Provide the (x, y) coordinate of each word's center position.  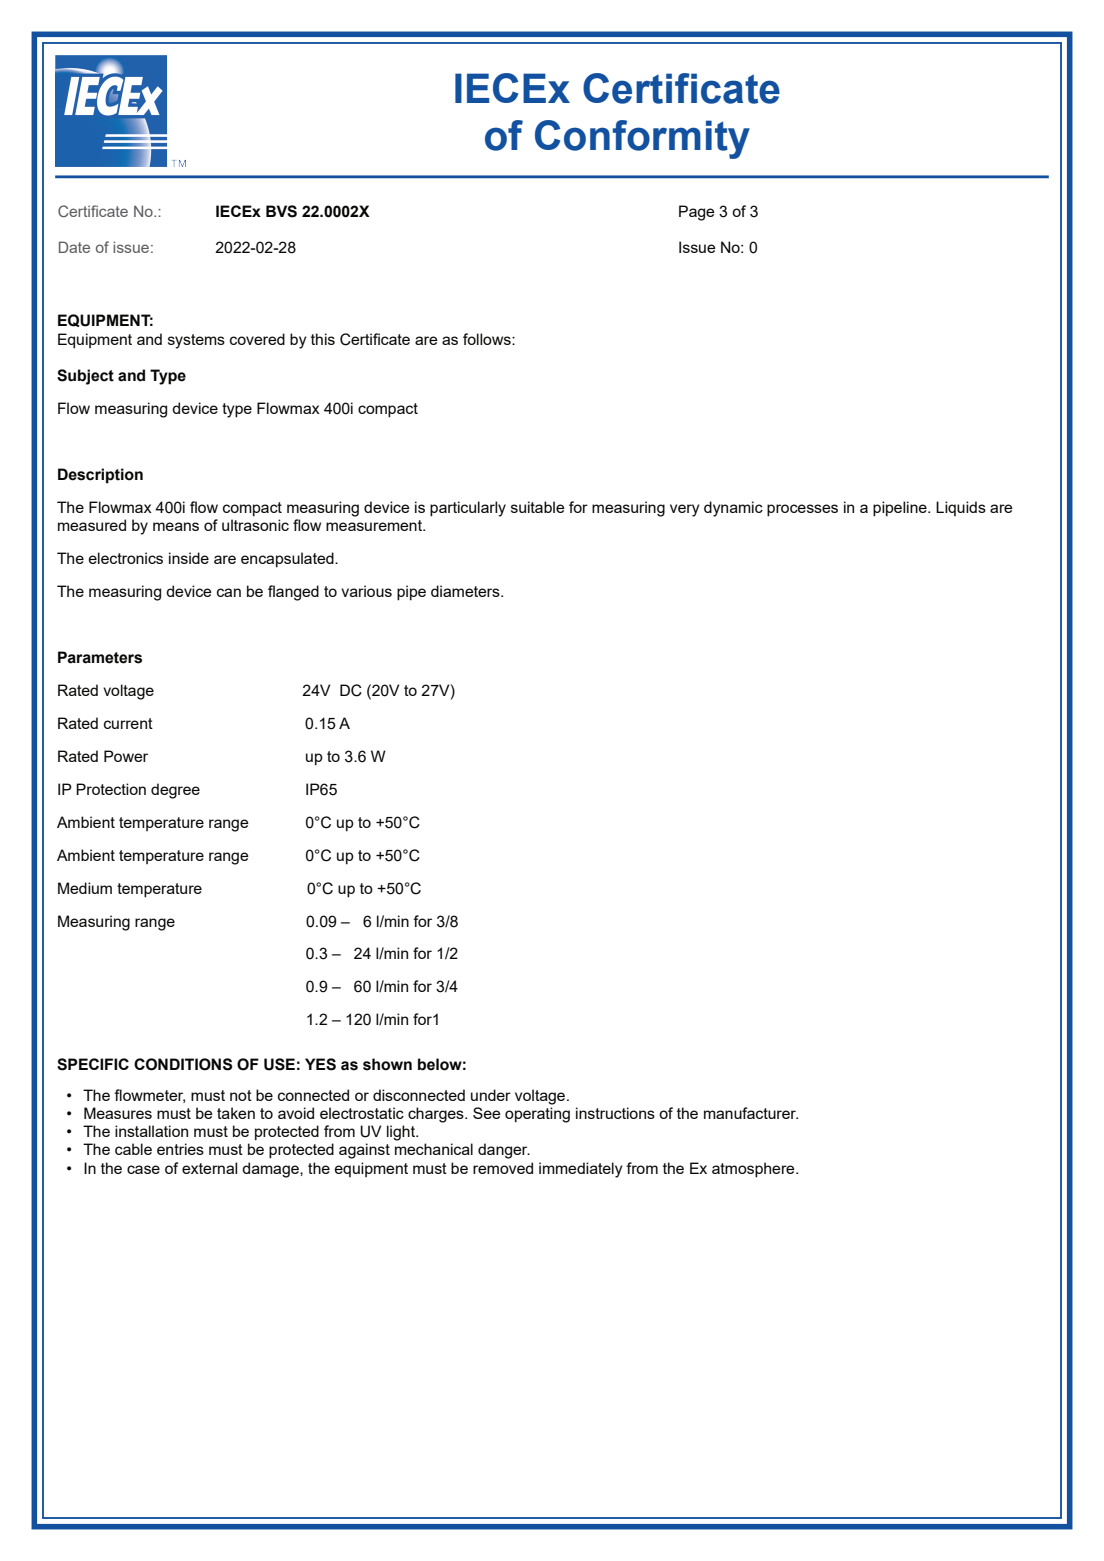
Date (74, 247)
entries (180, 1149)
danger (504, 1151)
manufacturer (751, 1113)
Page (697, 213)
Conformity (642, 139)
